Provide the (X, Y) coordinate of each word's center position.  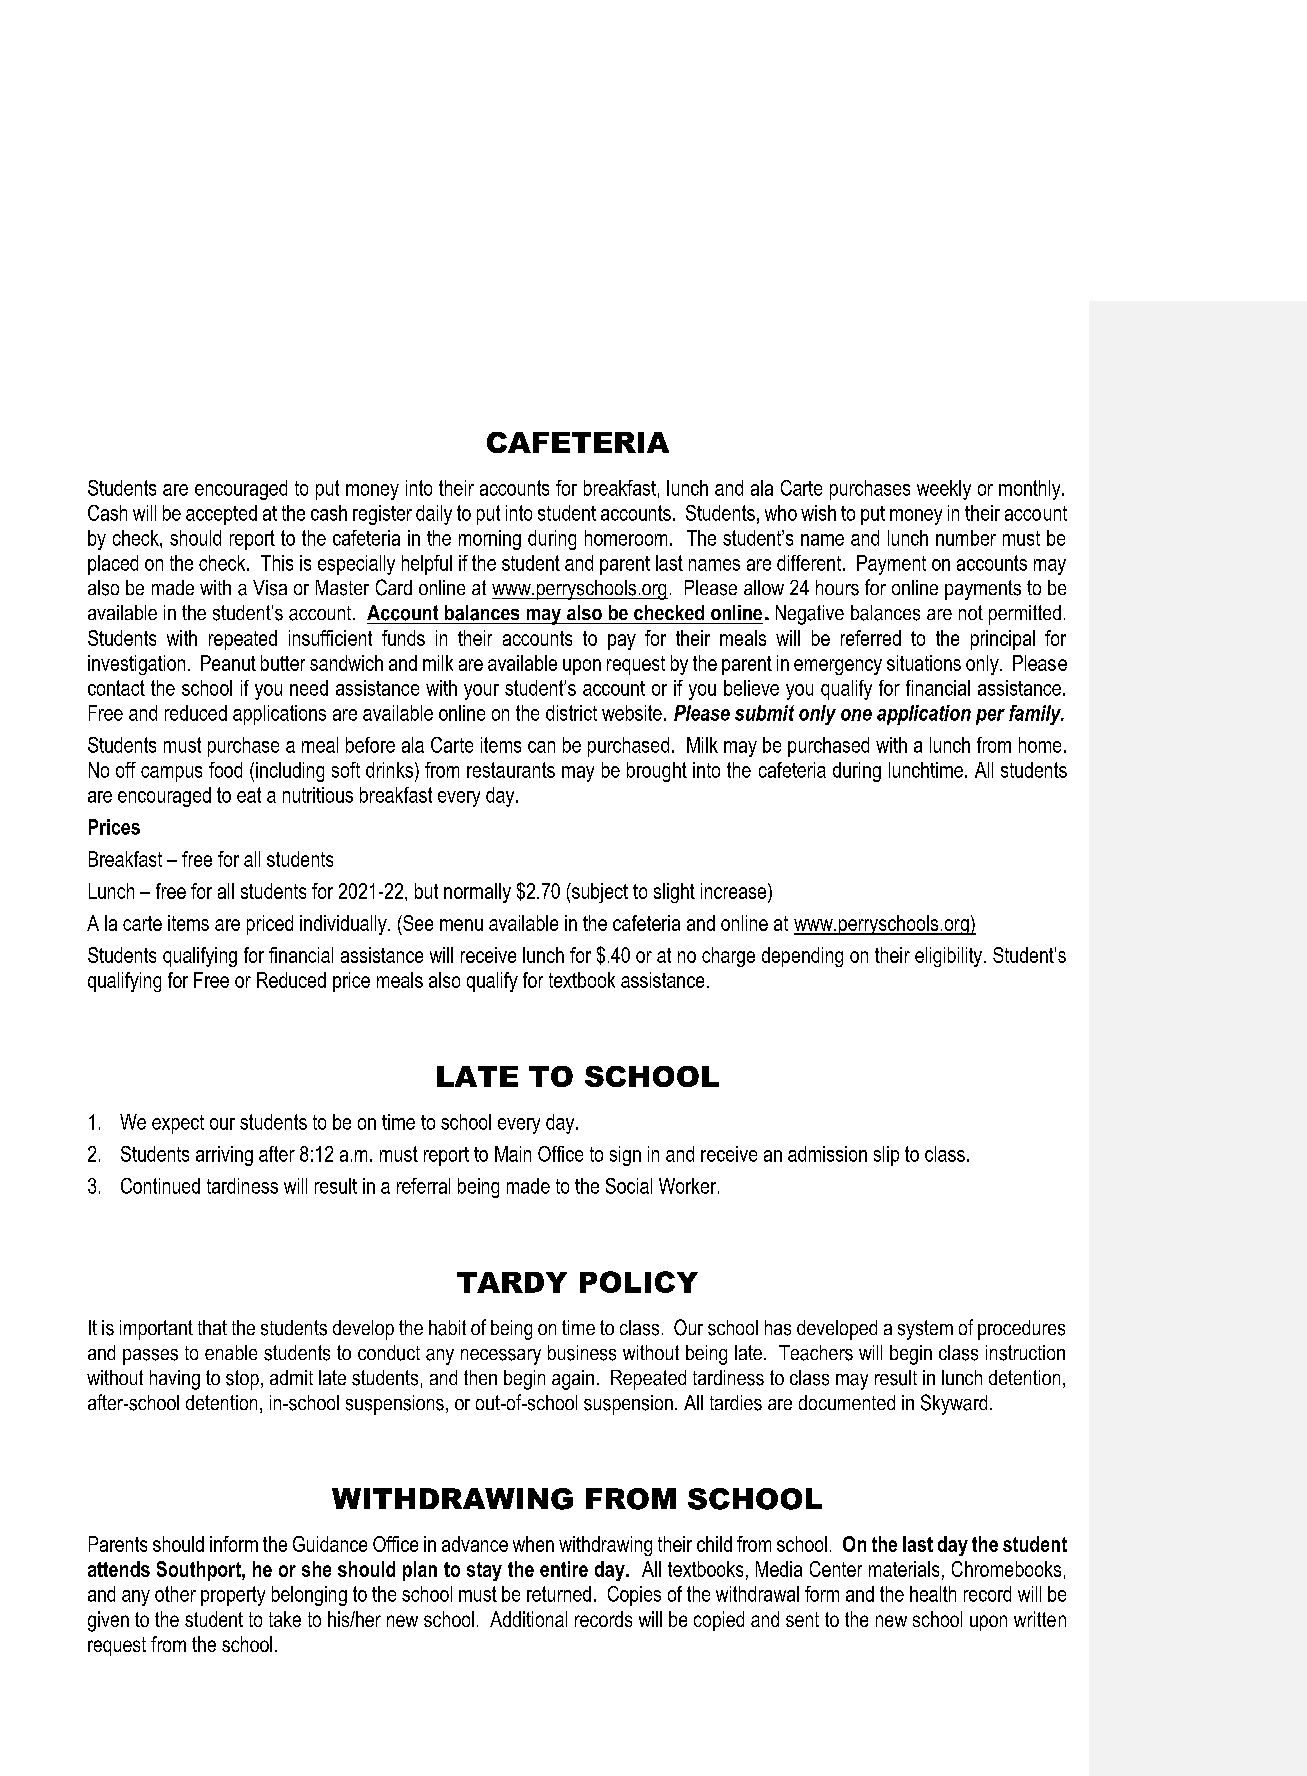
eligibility (950, 957)
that (212, 1327)
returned (559, 1594)
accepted (221, 515)
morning (490, 540)
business (582, 1353)
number (966, 538)
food (225, 770)
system (925, 1330)
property (233, 1596)
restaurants (511, 770)
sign (625, 1156)
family (1036, 715)
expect (178, 1124)
